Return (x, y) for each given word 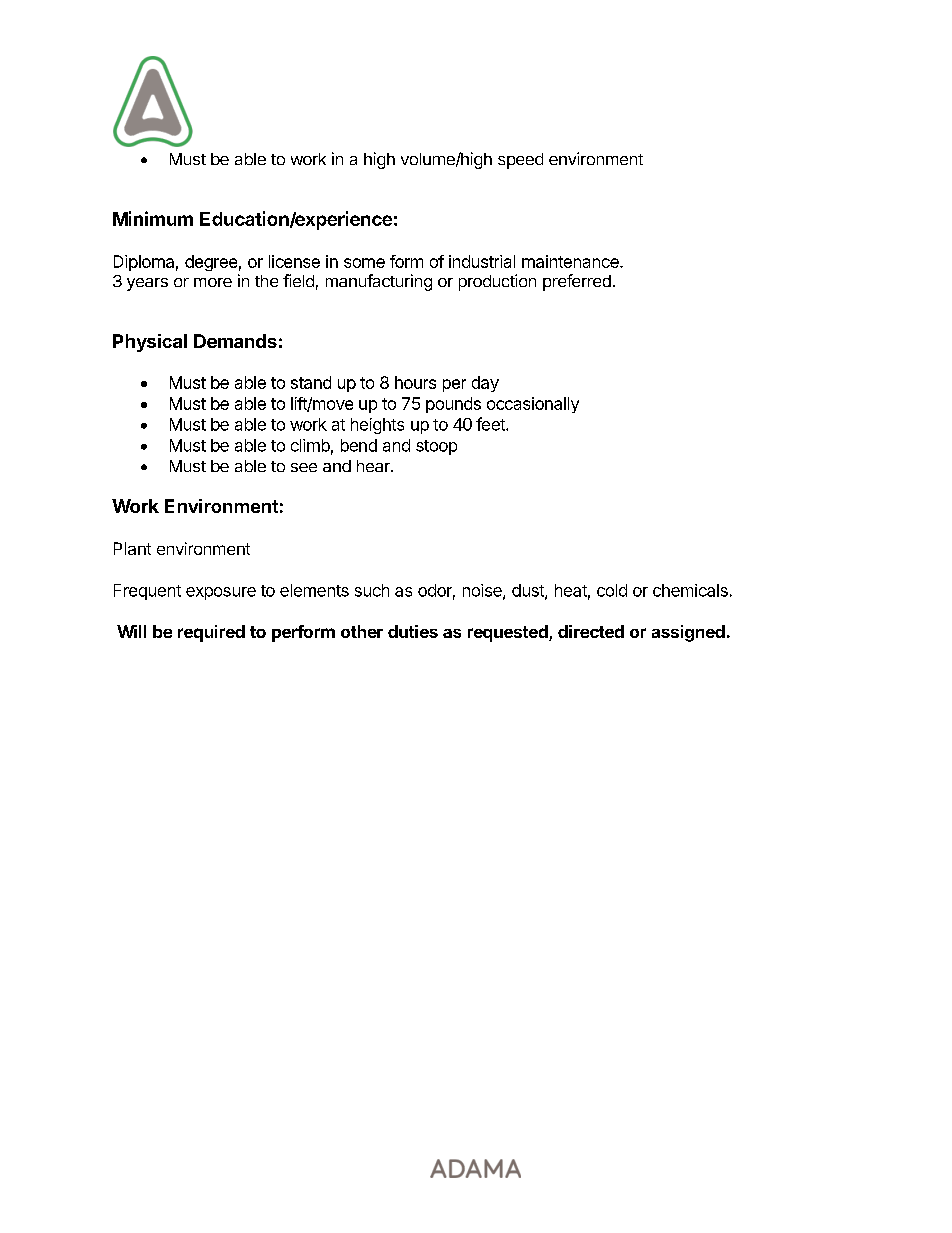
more (213, 282)
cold (612, 590)
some (364, 263)
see (304, 467)
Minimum (153, 218)
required (211, 633)
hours (415, 382)
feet (491, 424)
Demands (235, 341)
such (372, 590)
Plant (132, 548)
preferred (577, 282)
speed (520, 161)
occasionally (533, 405)
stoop (436, 447)
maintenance (571, 261)
